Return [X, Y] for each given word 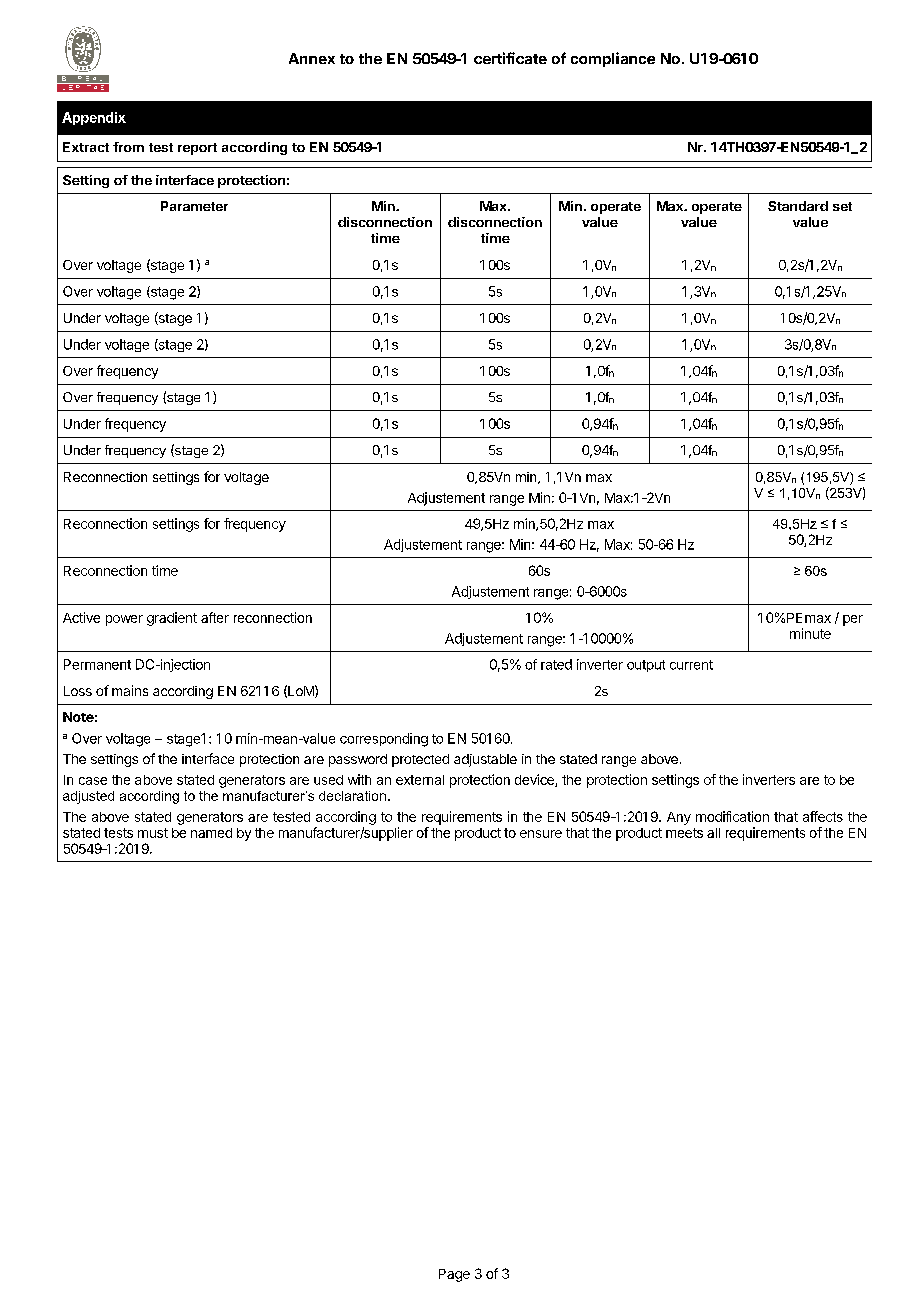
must [153, 833]
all [713, 833]
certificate [510, 58]
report [197, 149]
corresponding [384, 740]
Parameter [194, 206]
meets [684, 833]
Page [454, 1275]
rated [556, 664]
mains [130, 690]
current [691, 665]
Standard [798, 206]
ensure [541, 834]
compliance [613, 59]
